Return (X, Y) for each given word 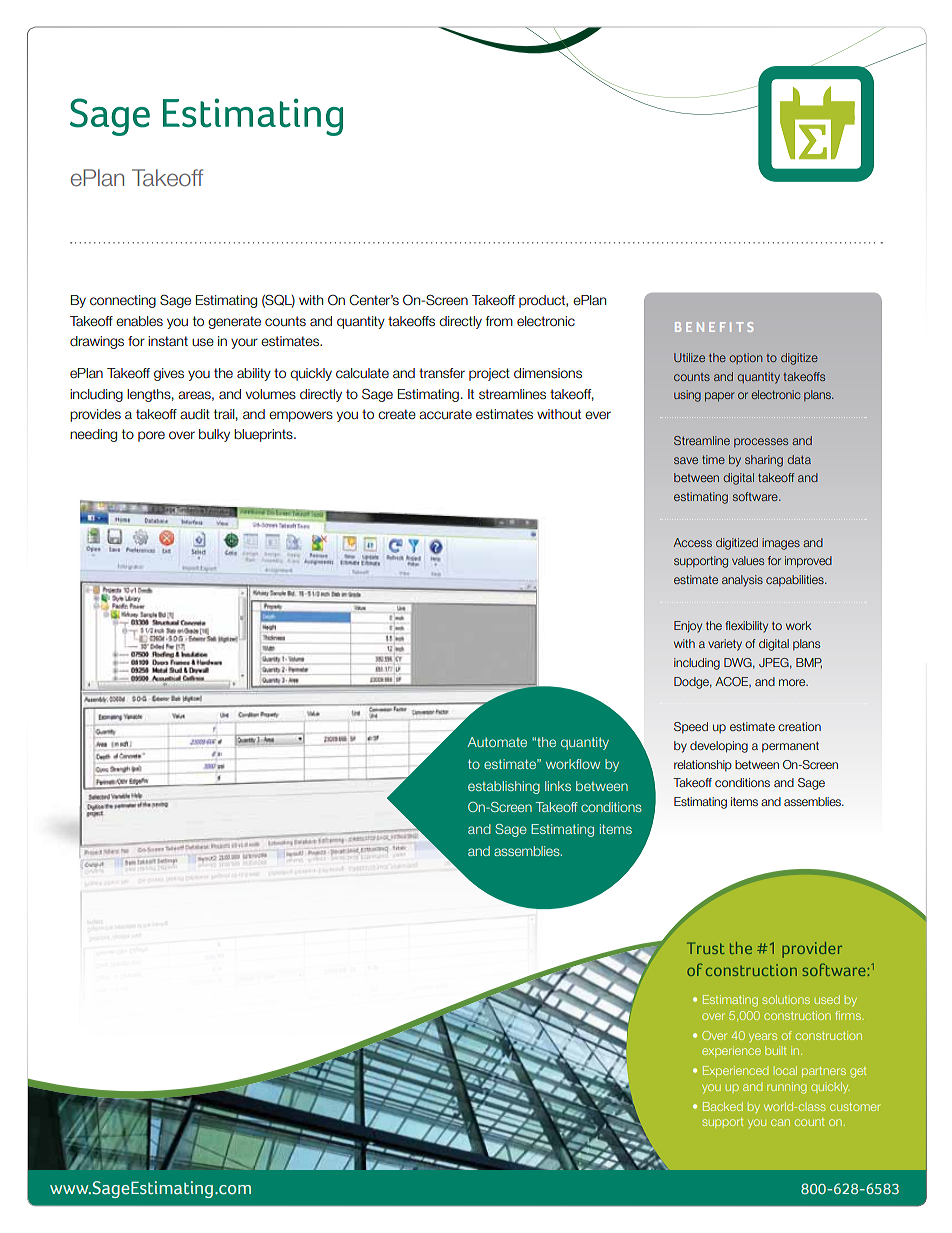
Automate (497, 742)
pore (151, 436)
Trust (706, 948)
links (558, 786)
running (787, 1088)
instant (168, 341)
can (780, 1122)
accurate (445, 414)
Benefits (714, 327)
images (781, 544)
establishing (504, 787)
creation (799, 726)
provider (812, 950)
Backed (723, 1106)
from (499, 321)
